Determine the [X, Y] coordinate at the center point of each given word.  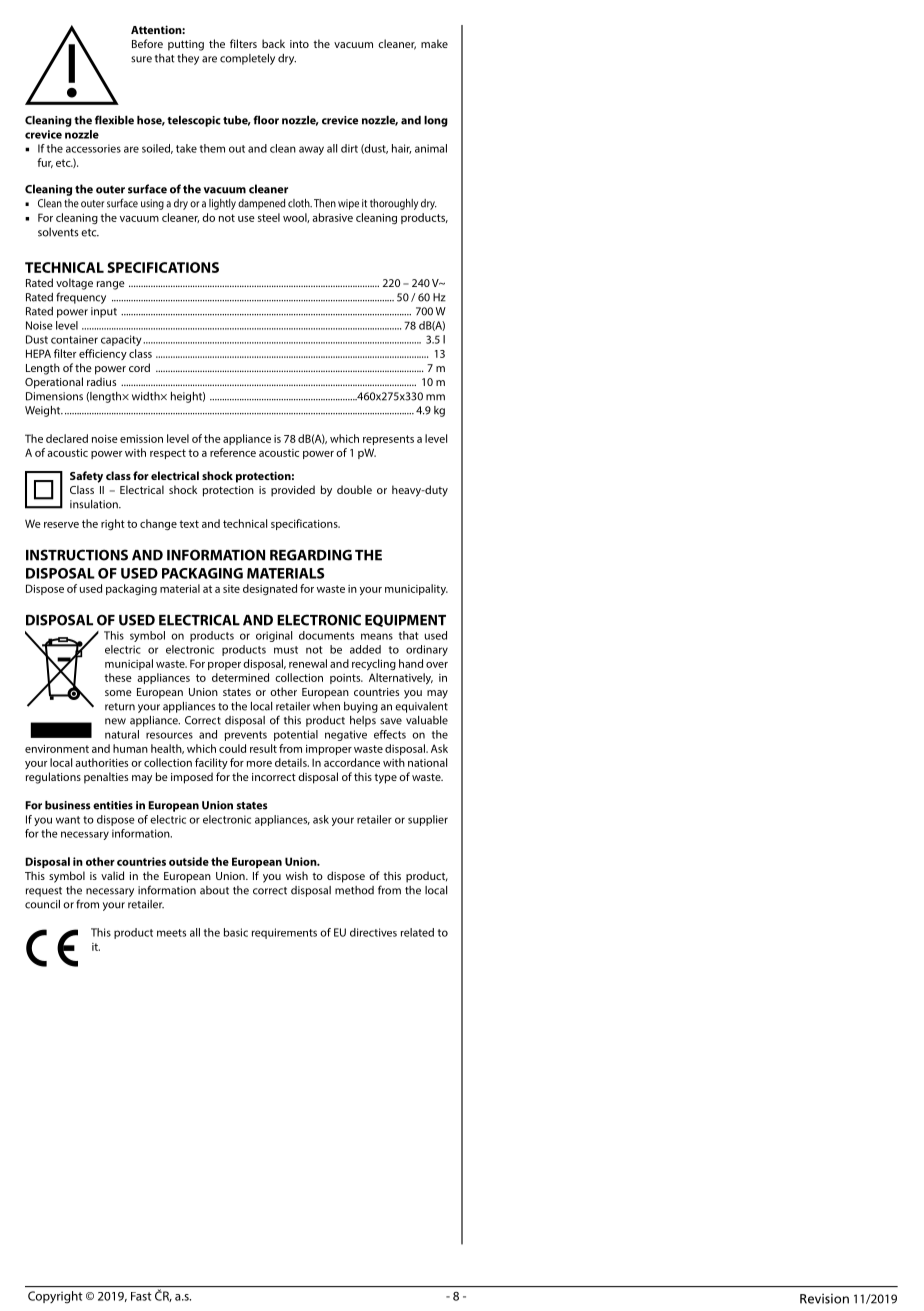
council [42, 904]
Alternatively [401, 679]
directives [373, 932]
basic [236, 932]
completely [247, 59]
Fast [141, 1296]
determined [240, 677]
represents [388, 440]
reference [233, 452]
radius [101, 381]
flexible [114, 120]
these [118, 677]
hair [401, 149]
